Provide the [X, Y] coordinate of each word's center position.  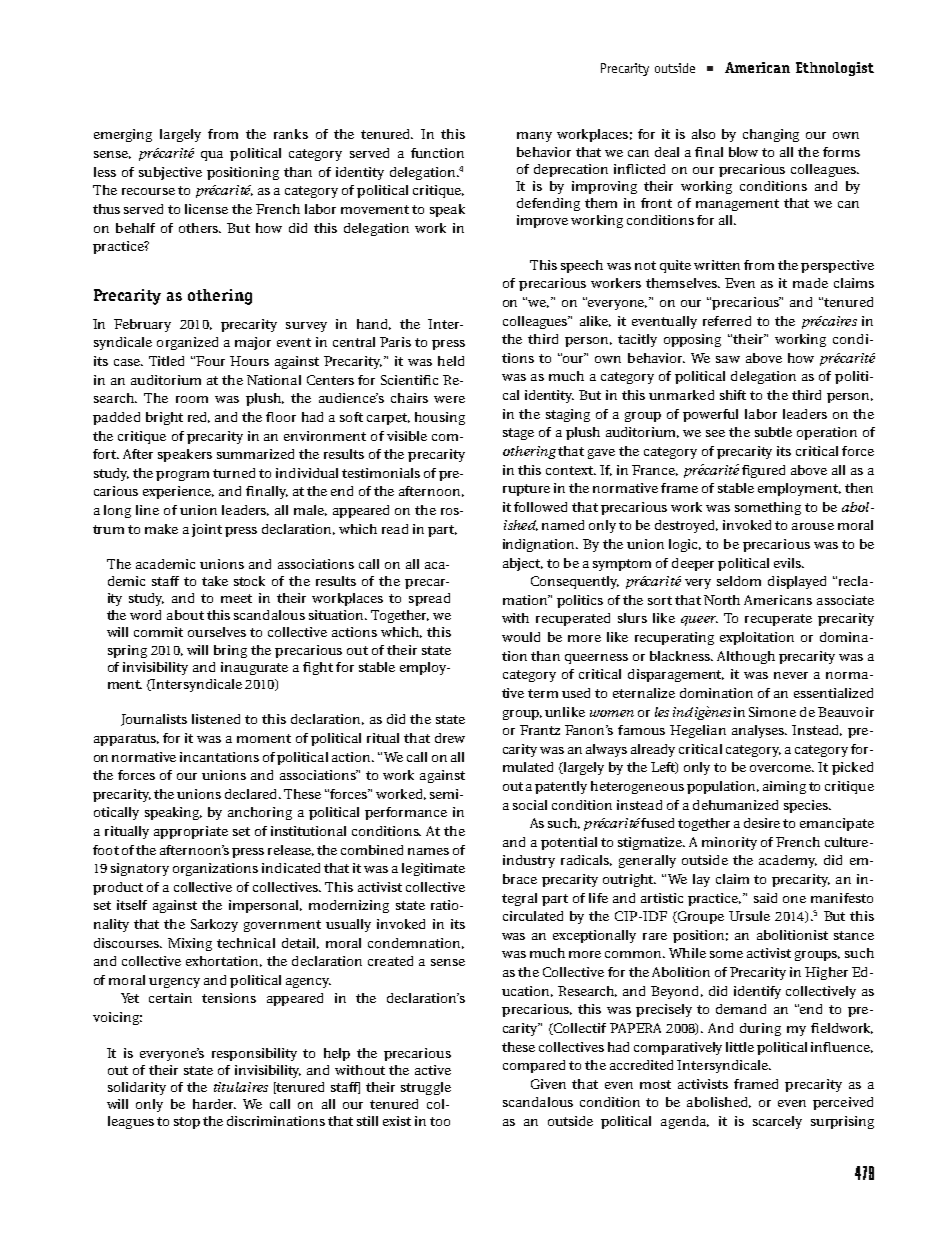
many [534, 137]
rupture [526, 490]
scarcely [777, 1122]
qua [212, 156]
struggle [426, 1088]
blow [743, 152]
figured [763, 471]
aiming [784, 787]
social [530, 805]
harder [214, 1104]
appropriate [191, 832]
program [182, 476]
